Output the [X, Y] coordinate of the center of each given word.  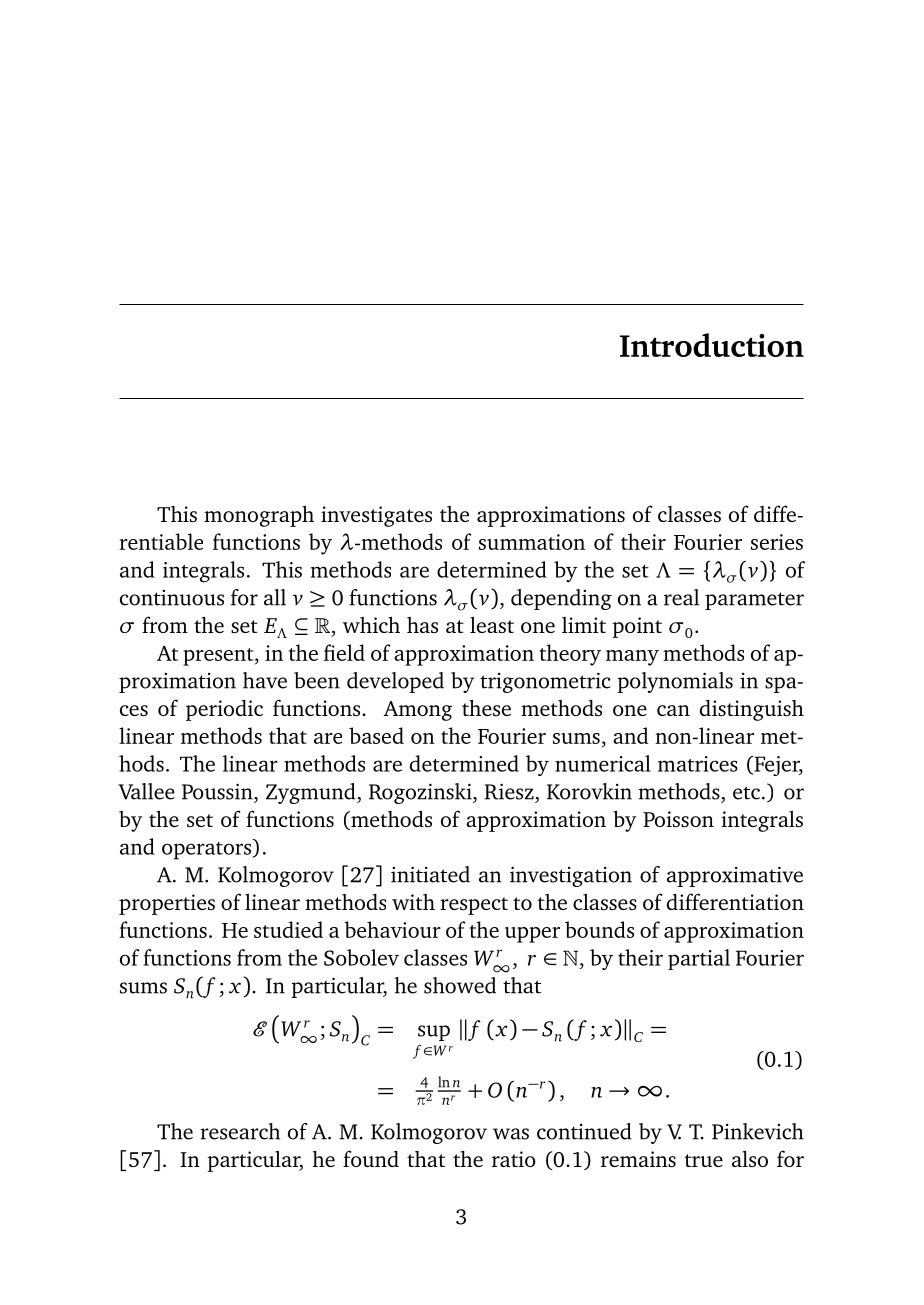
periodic [224, 710]
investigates [376, 516]
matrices [698, 764]
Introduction [712, 345]
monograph [259, 516]
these [486, 708]
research [240, 1131]
